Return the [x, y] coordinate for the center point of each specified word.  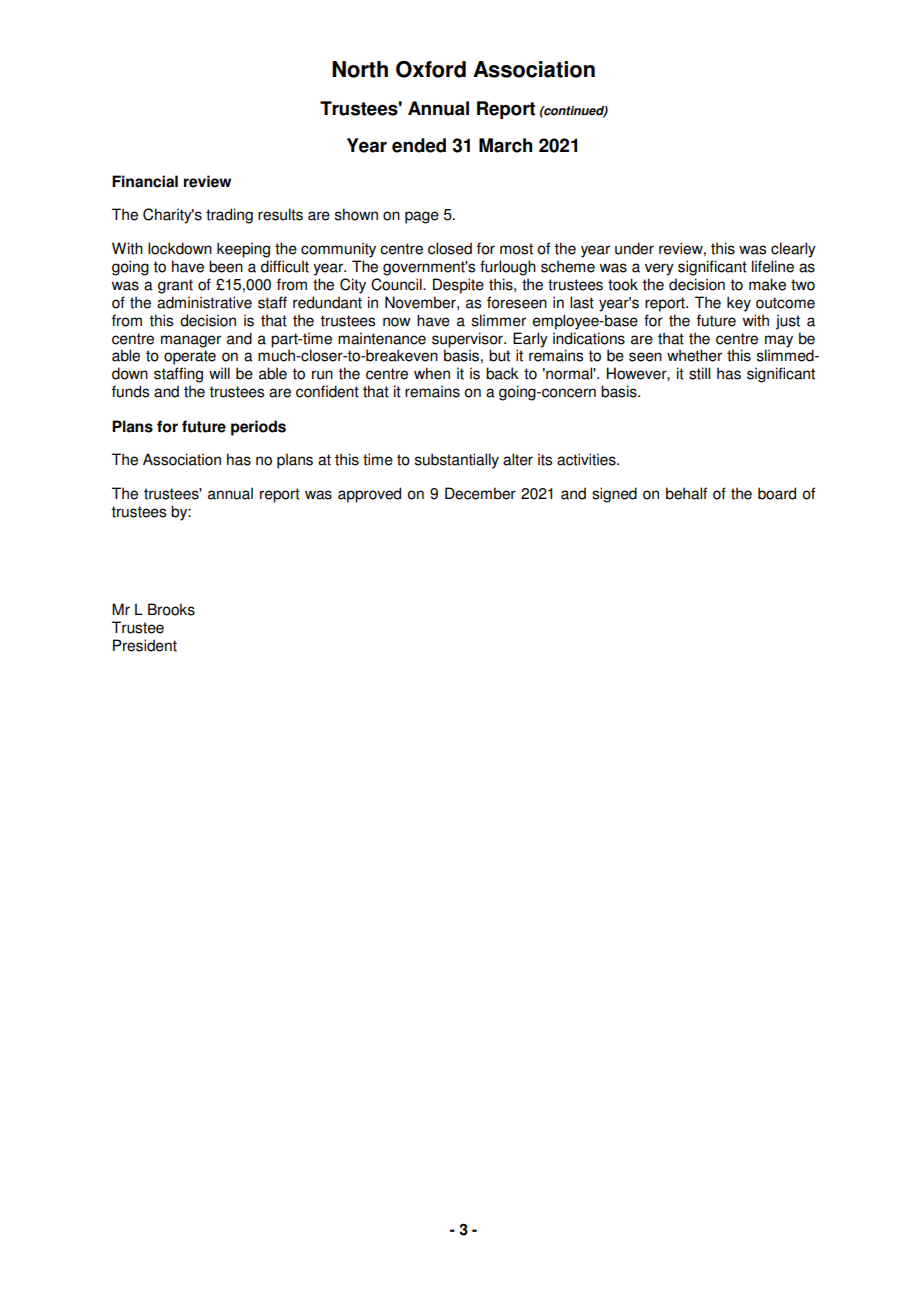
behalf [686, 493]
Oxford [431, 69]
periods [258, 428]
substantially [457, 461]
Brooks [171, 609]
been [226, 266]
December [480, 493]
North [360, 69]
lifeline [773, 266]
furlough [508, 268]
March [506, 145]
